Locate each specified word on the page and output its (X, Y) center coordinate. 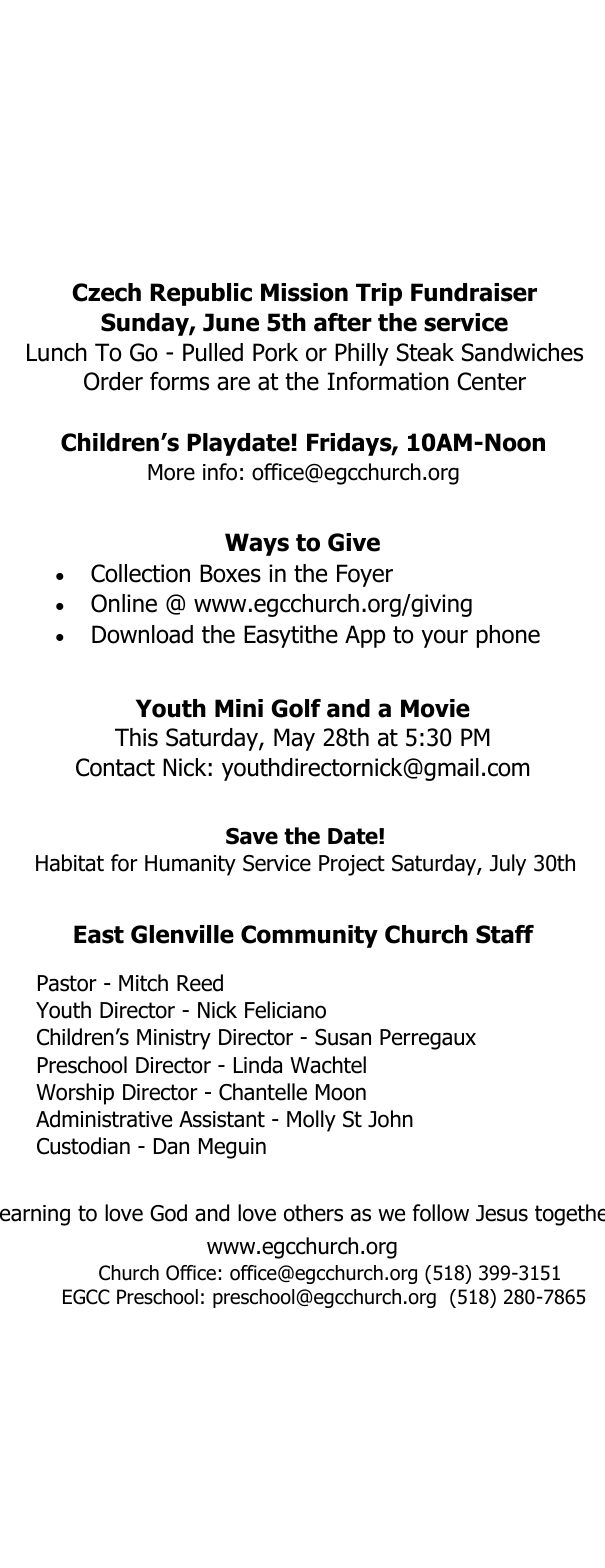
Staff (505, 934)
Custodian (83, 1146)
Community (309, 936)
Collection (140, 573)
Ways (257, 544)
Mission (304, 292)
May (294, 739)
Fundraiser (474, 292)
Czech (106, 292)
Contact (115, 767)
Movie (435, 708)
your (444, 638)
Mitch (143, 983)
